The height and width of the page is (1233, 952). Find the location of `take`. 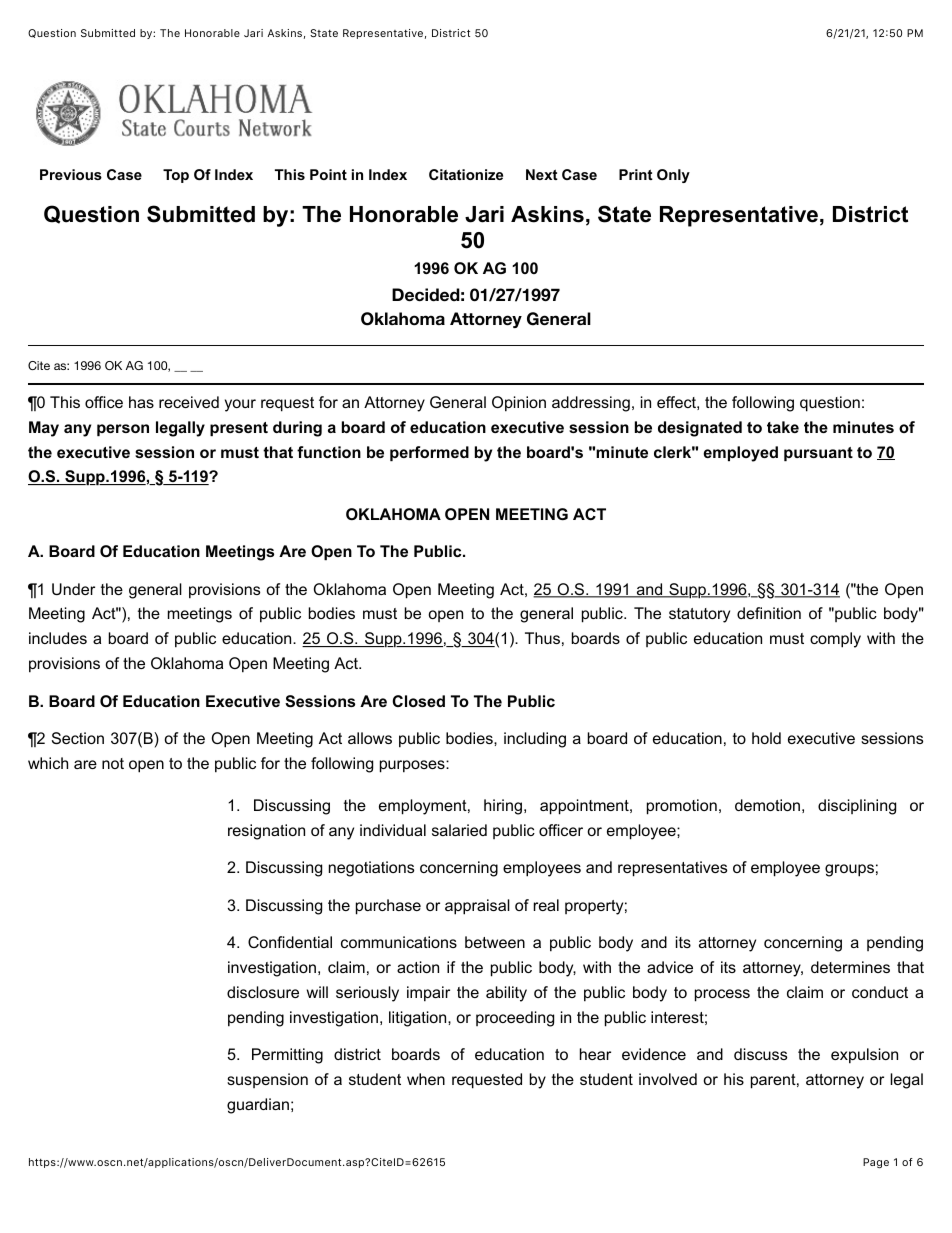

take is located at coordinates (783, 427).
